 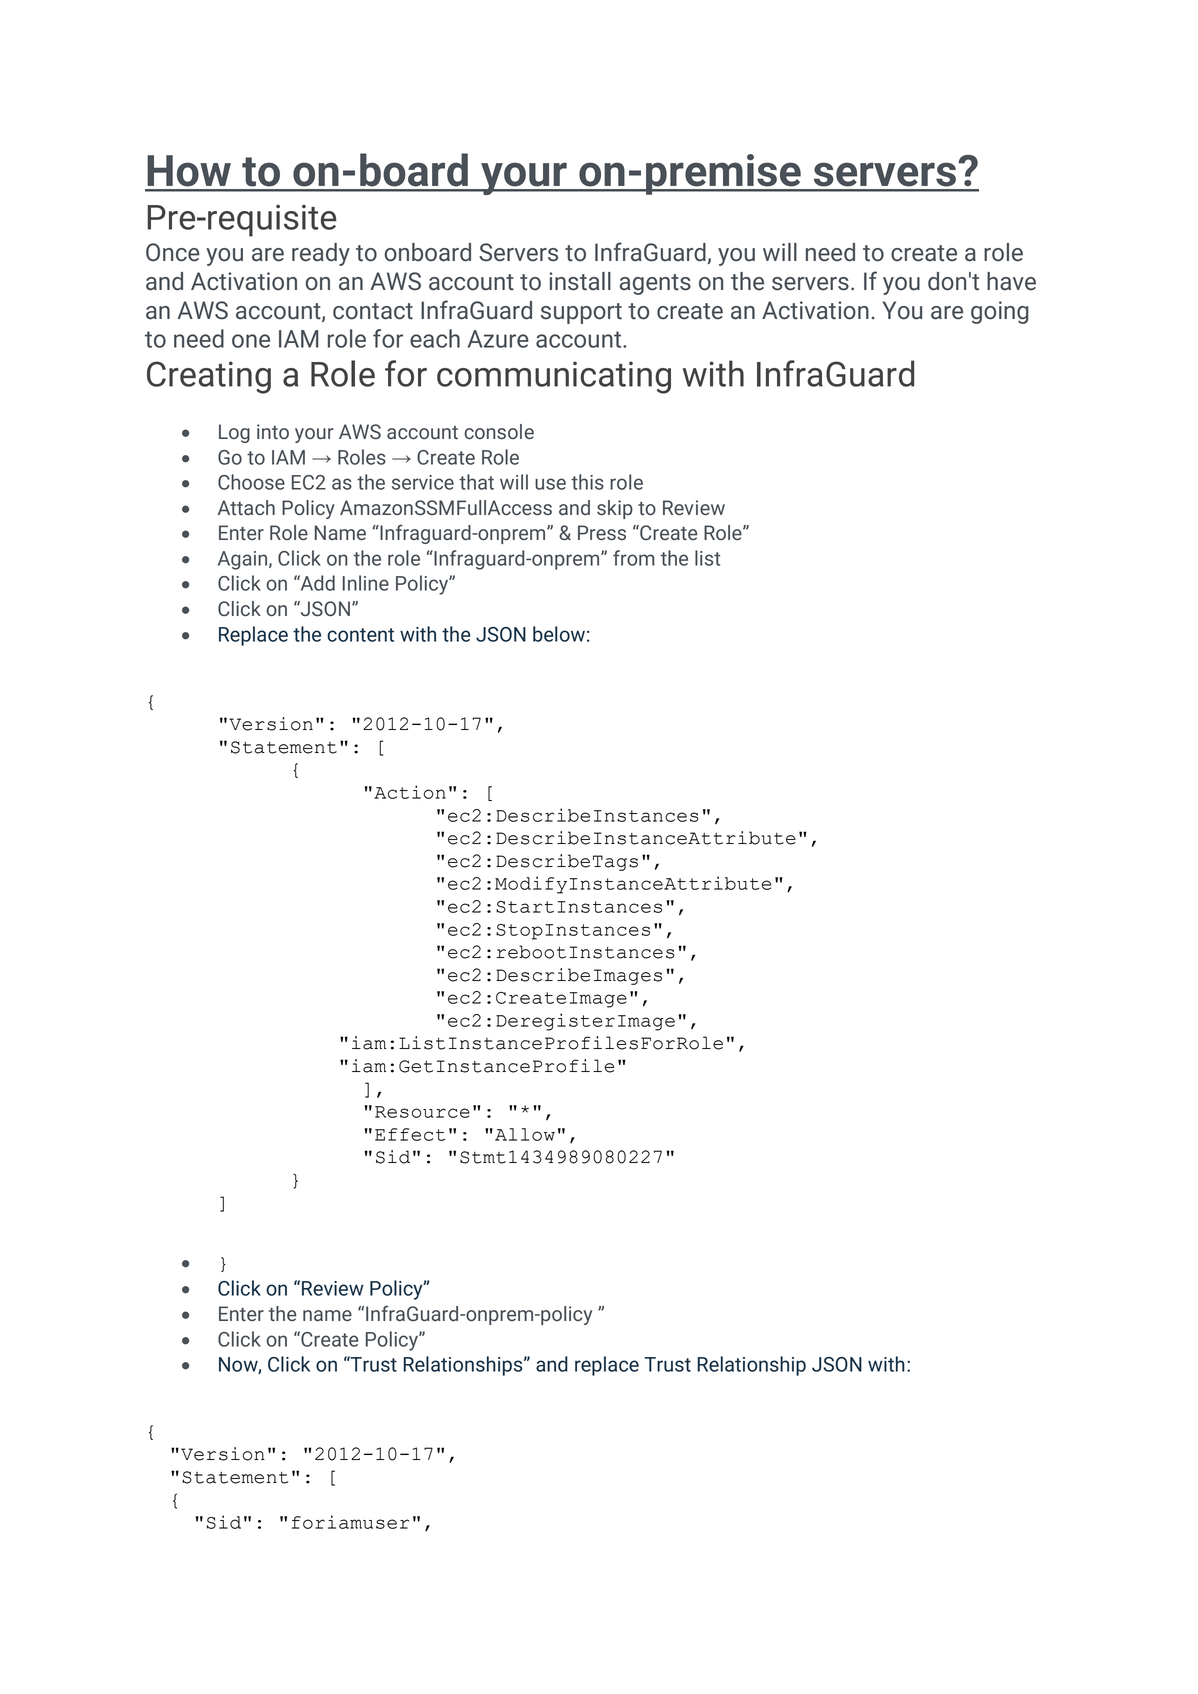 I want to click on have, so click(x=1011, y=281).
